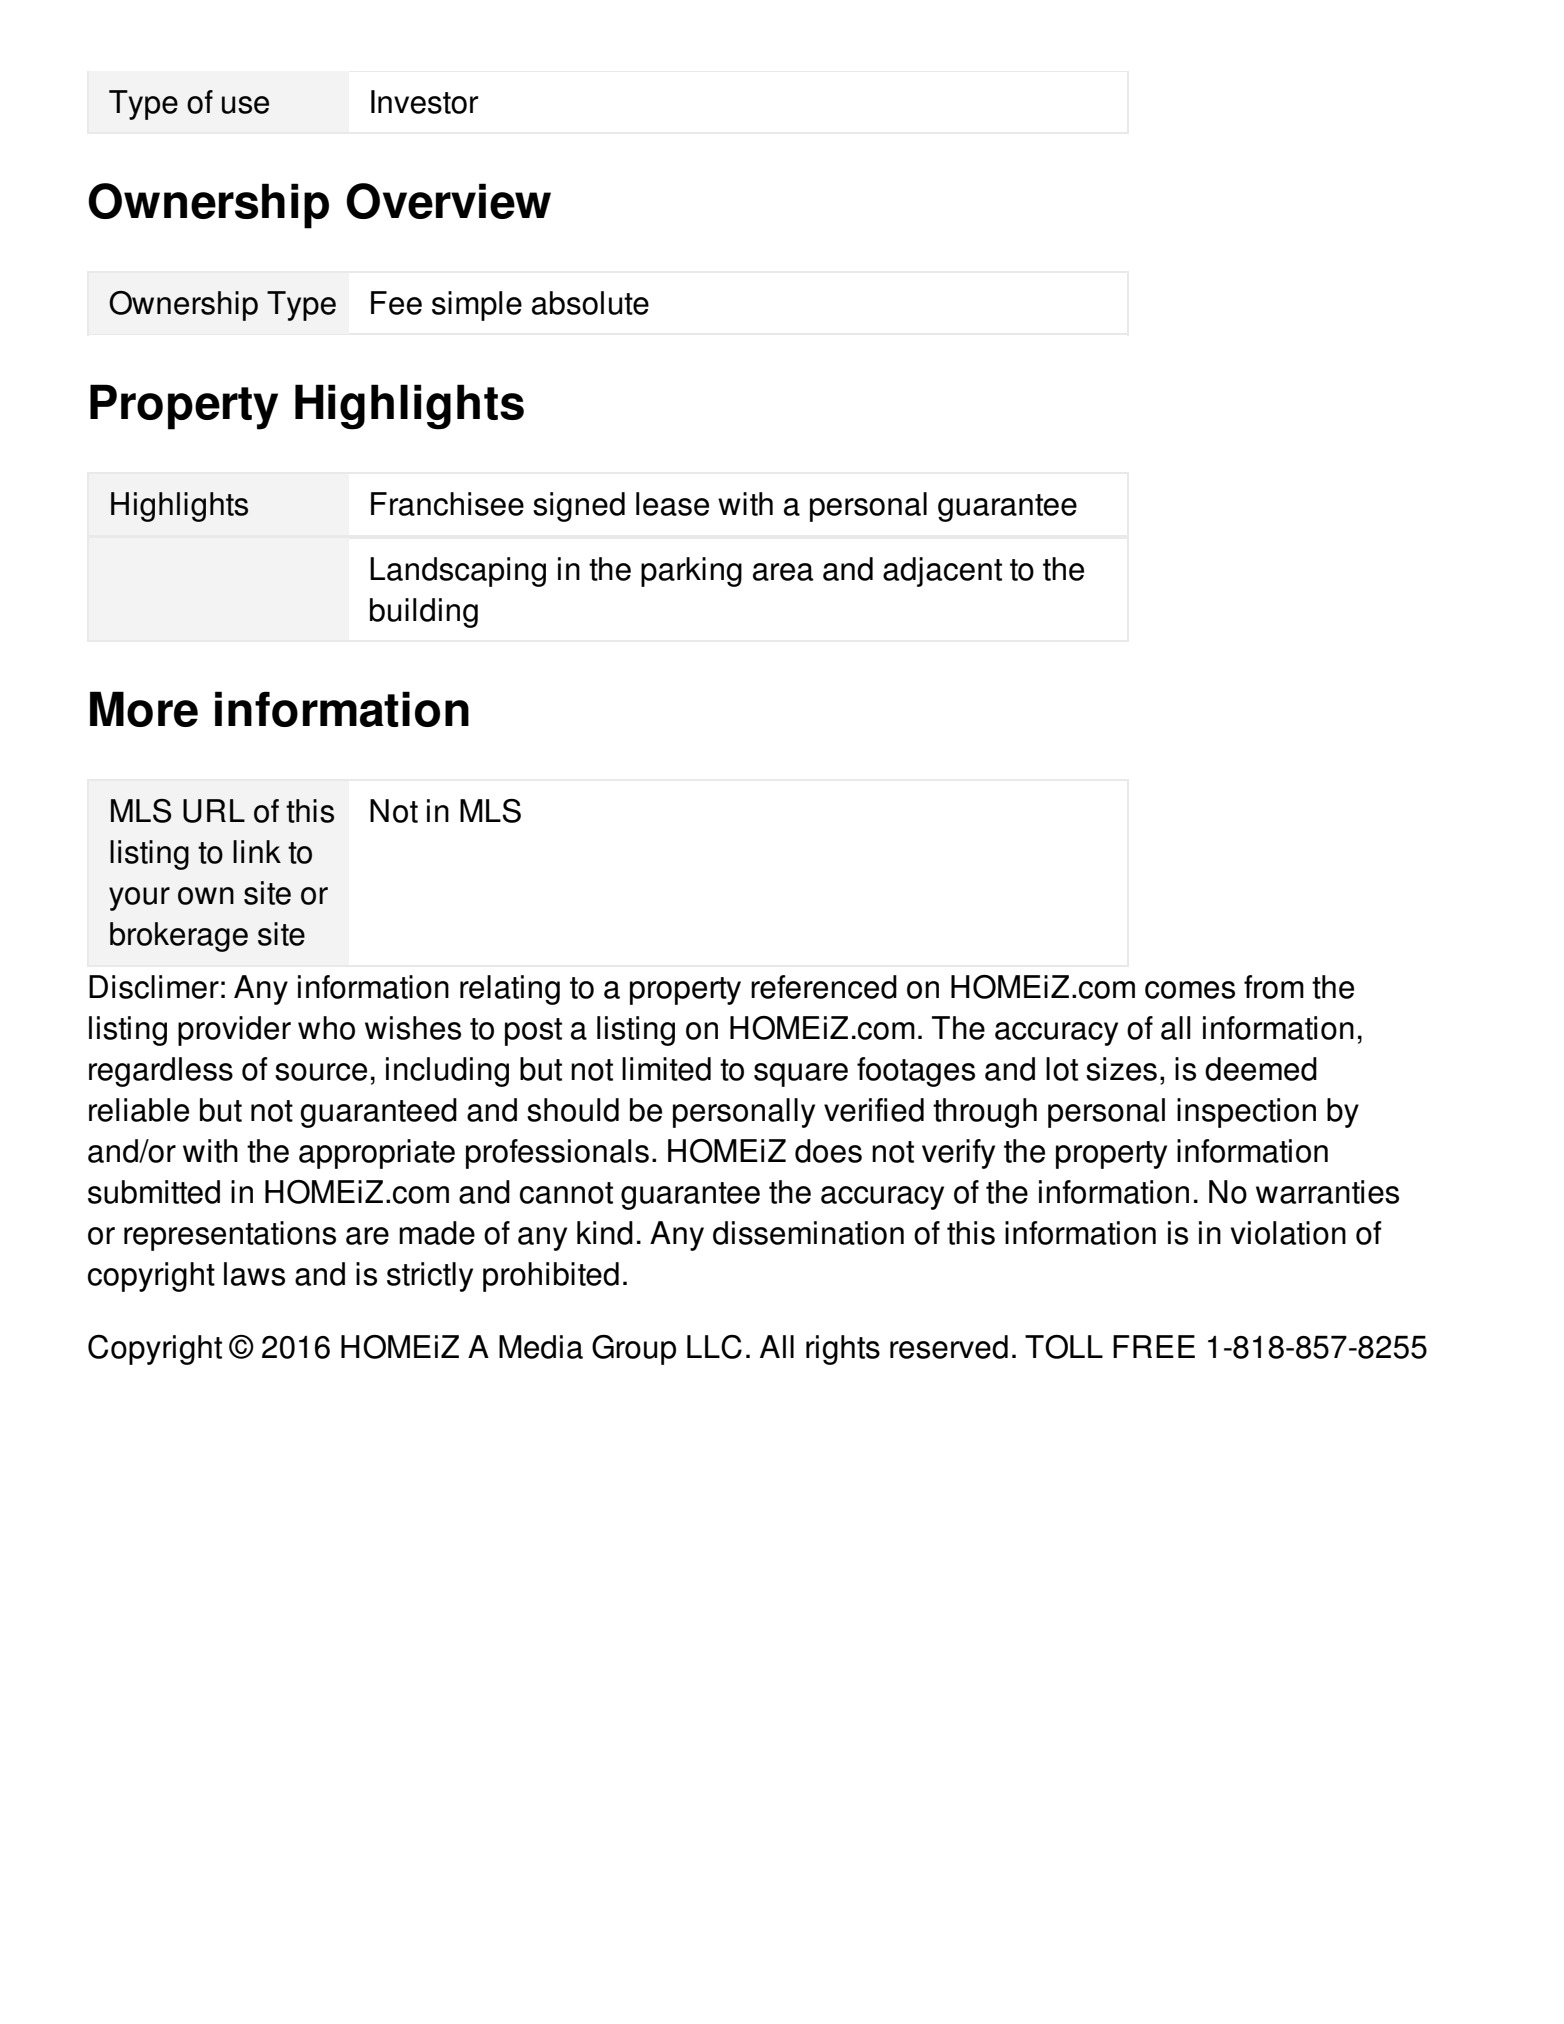 This screenshot has height=2024, width=1564. What do you see at coordinates (448, 201) in the screenshot?
I see `Overview` at bounding box center [448, 201].
